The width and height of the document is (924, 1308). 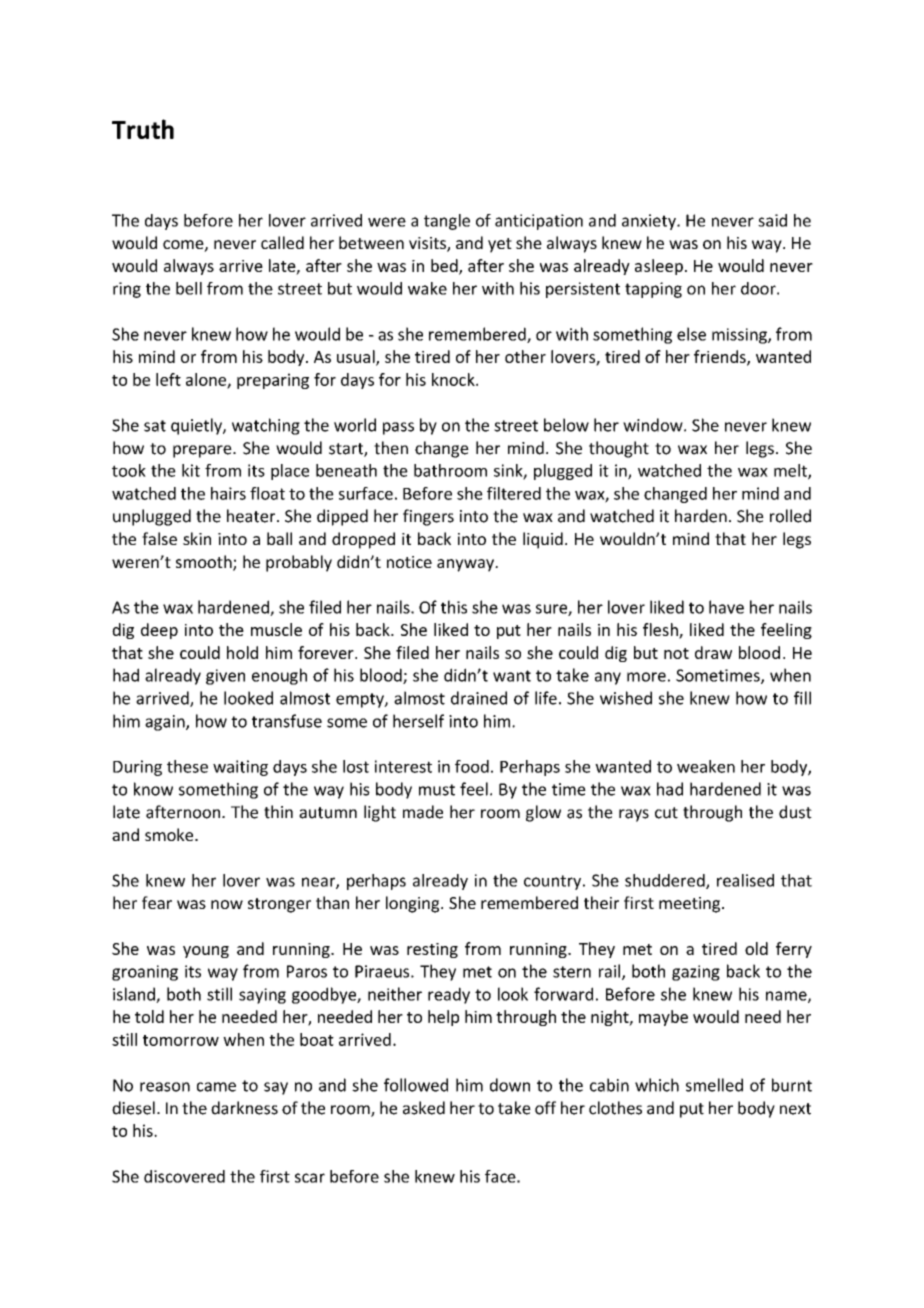 I want to click on hold, so click(x=242, y=652).
